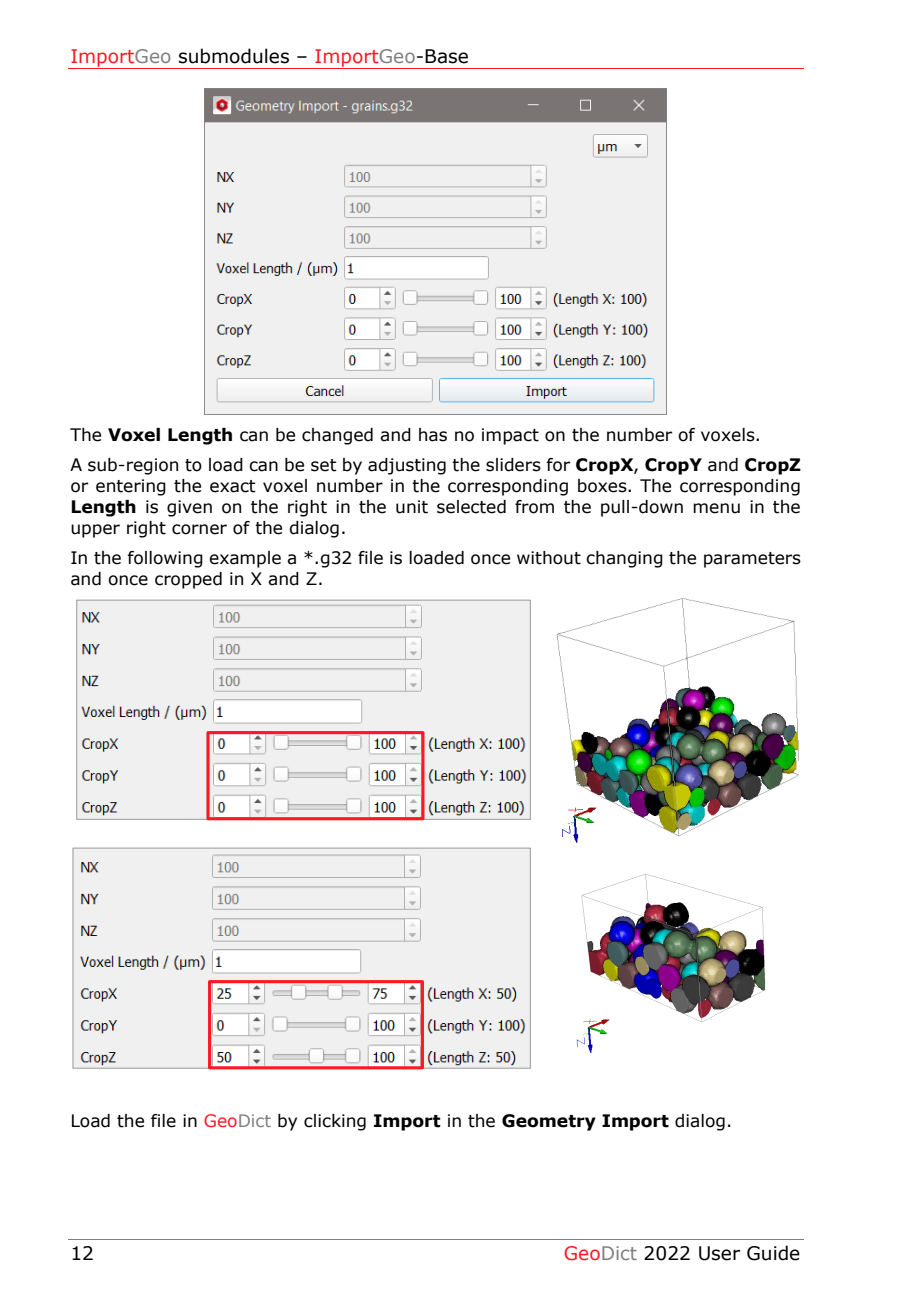 The height and width of the image is (1308, 924). I want to click on Geometry, so click(549, 1122).
